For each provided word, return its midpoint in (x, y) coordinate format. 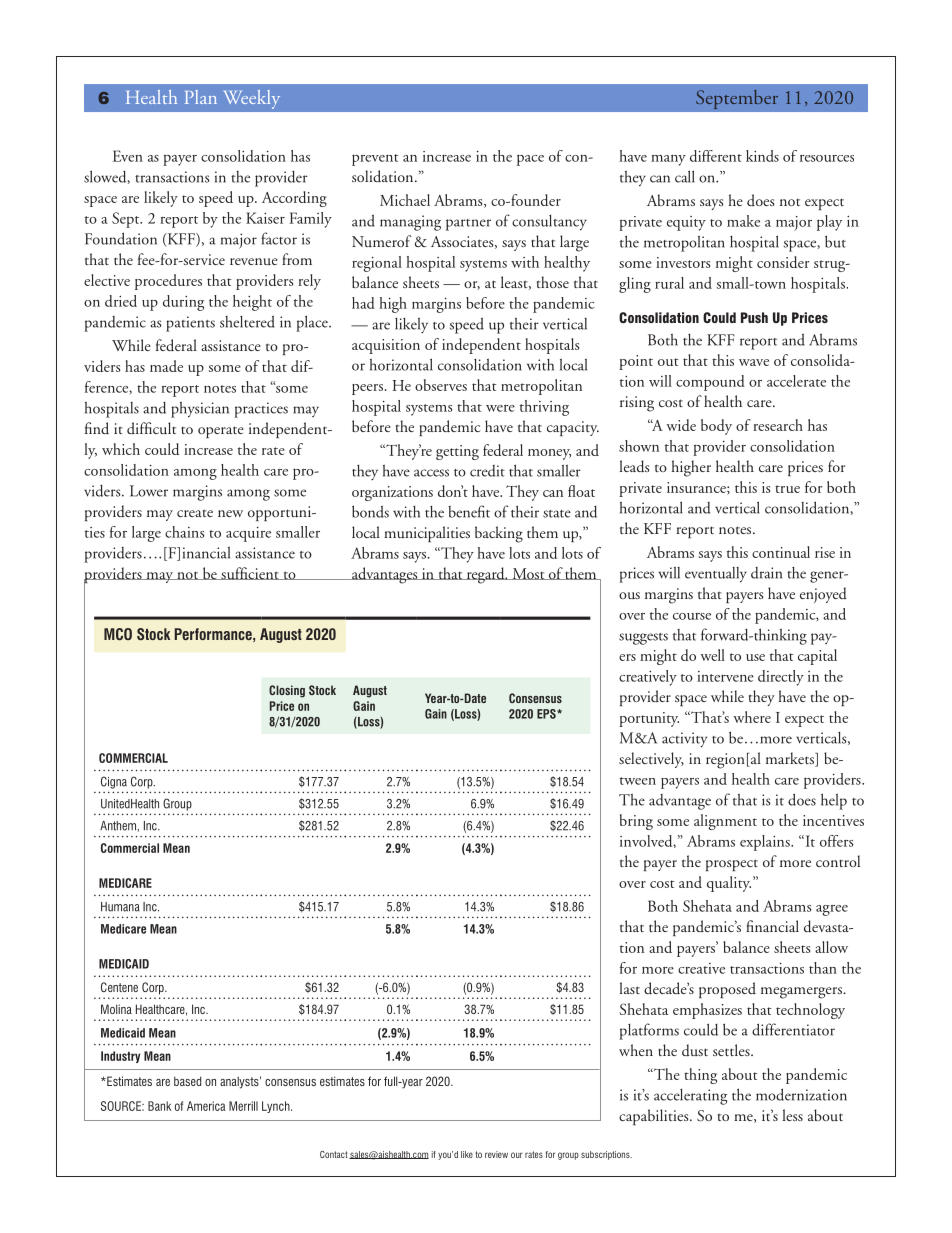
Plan (201, 97)
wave (754, 362)
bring (636, 822)
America (206, 1106)
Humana (120, 907)
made (166, 366)
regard (485, 575)
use (755, 657)
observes (441, 385)
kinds (762, 156)
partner (468, 225)
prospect (732, 865)
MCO (118, 634)
